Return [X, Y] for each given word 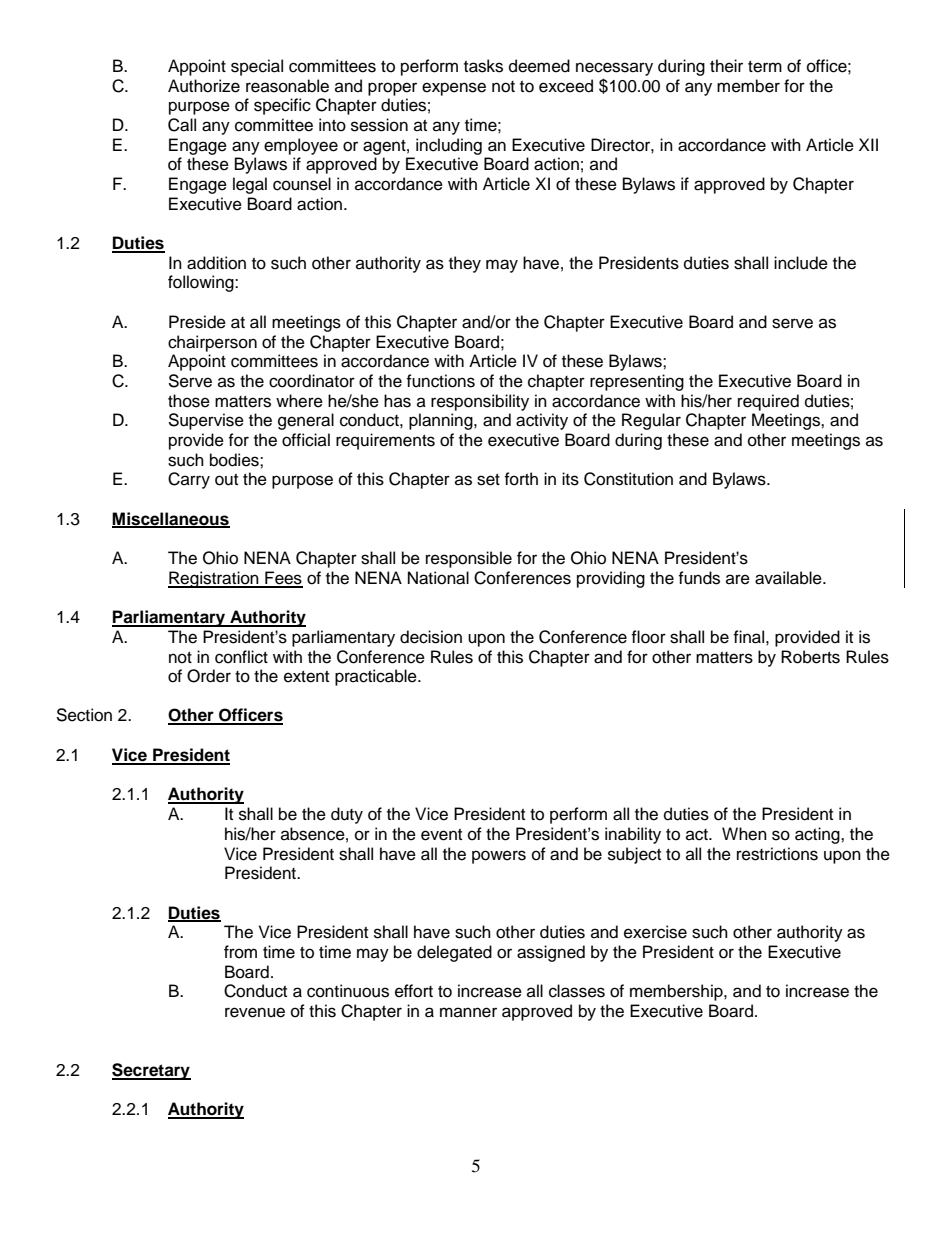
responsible [469, 559]
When [744, 834]
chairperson [212, 343]
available [789, 578]
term [765, 67]
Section [84, 715]
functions [440, 381]
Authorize [204, 86]
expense [454, 89]
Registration [214, 579]
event [441, 835]
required [768, 402]
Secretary [151, 1071]
